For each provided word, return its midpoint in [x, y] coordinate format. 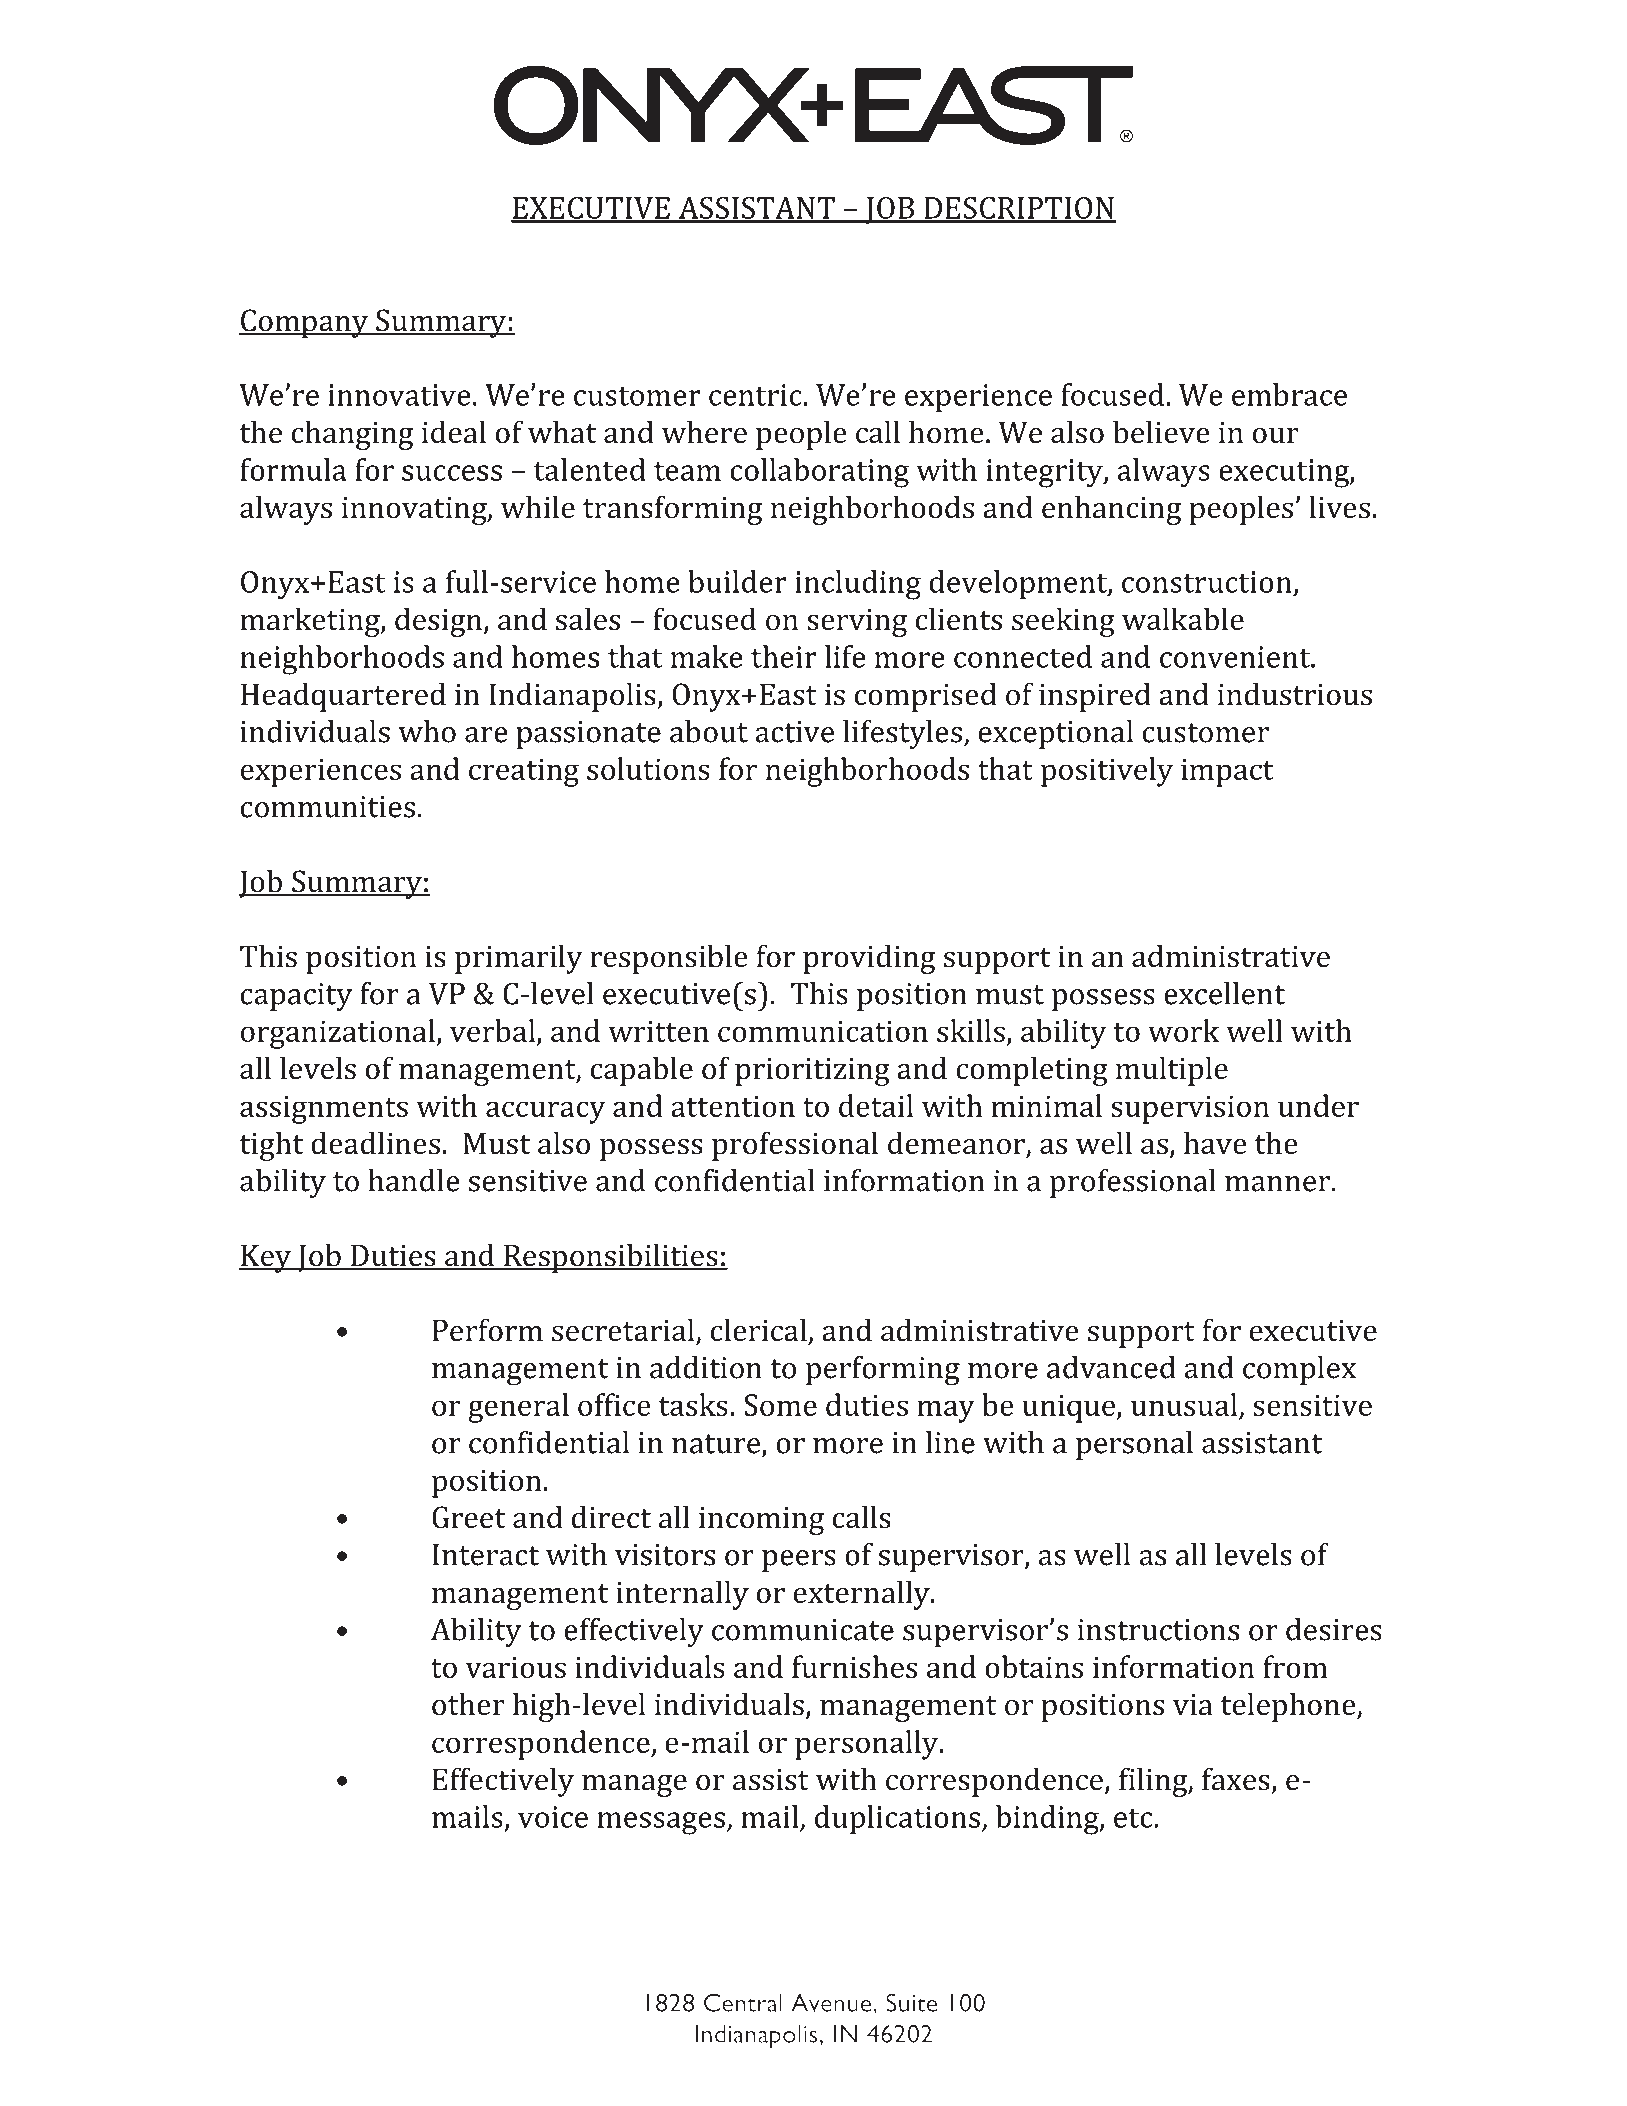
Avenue [832, 2002]
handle [414, 1180]
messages [661, 1823]
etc [1134, 1818]
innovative [399, 395]
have [1215, 1143]
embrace [1289, 394]
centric [755, 395]
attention [733, 1106]
